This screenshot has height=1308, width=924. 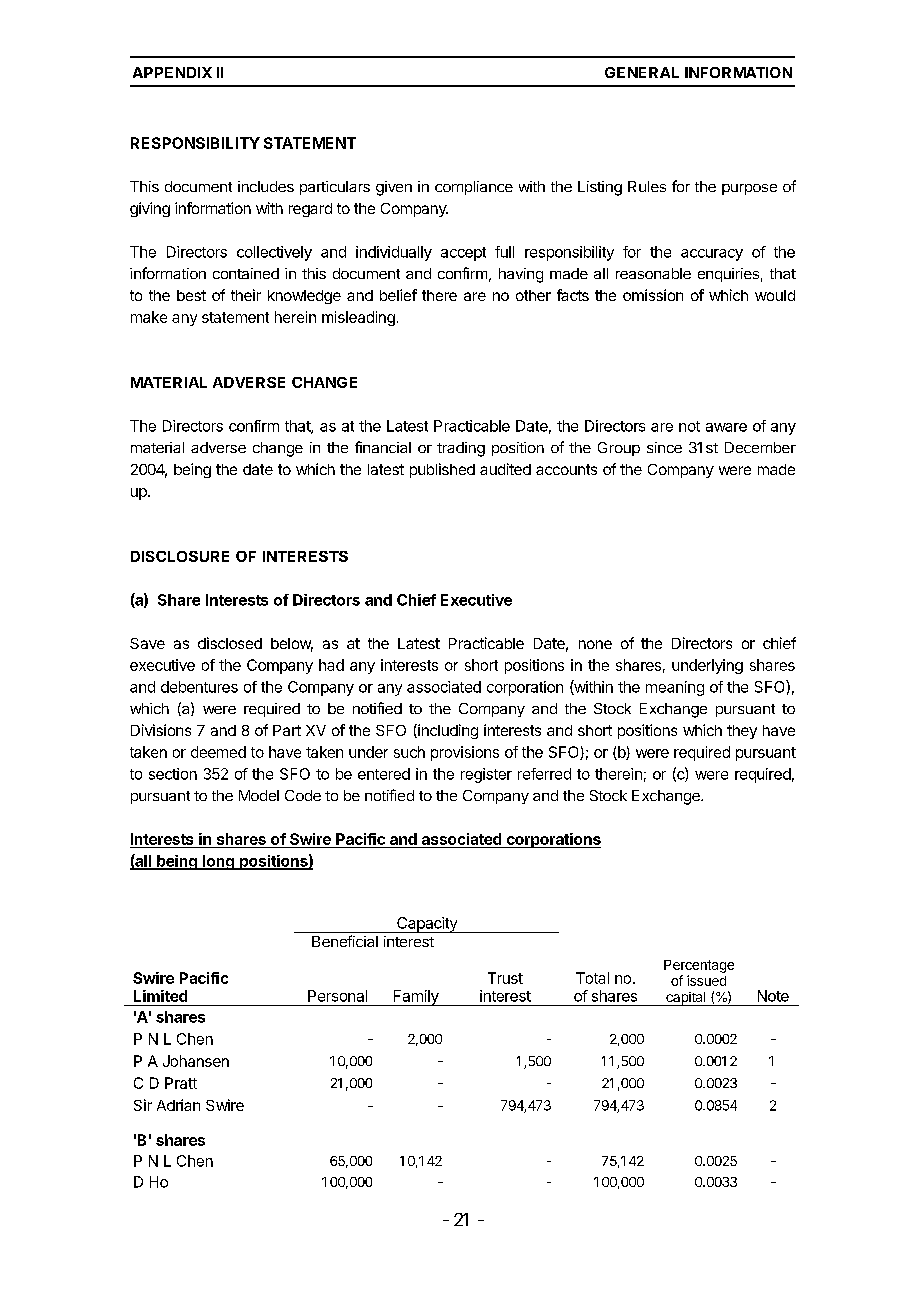 What do you see at coordinates (180, 556) in the screenshot?
I see `DISCLOSURE` at bounding box center [180, 556].
